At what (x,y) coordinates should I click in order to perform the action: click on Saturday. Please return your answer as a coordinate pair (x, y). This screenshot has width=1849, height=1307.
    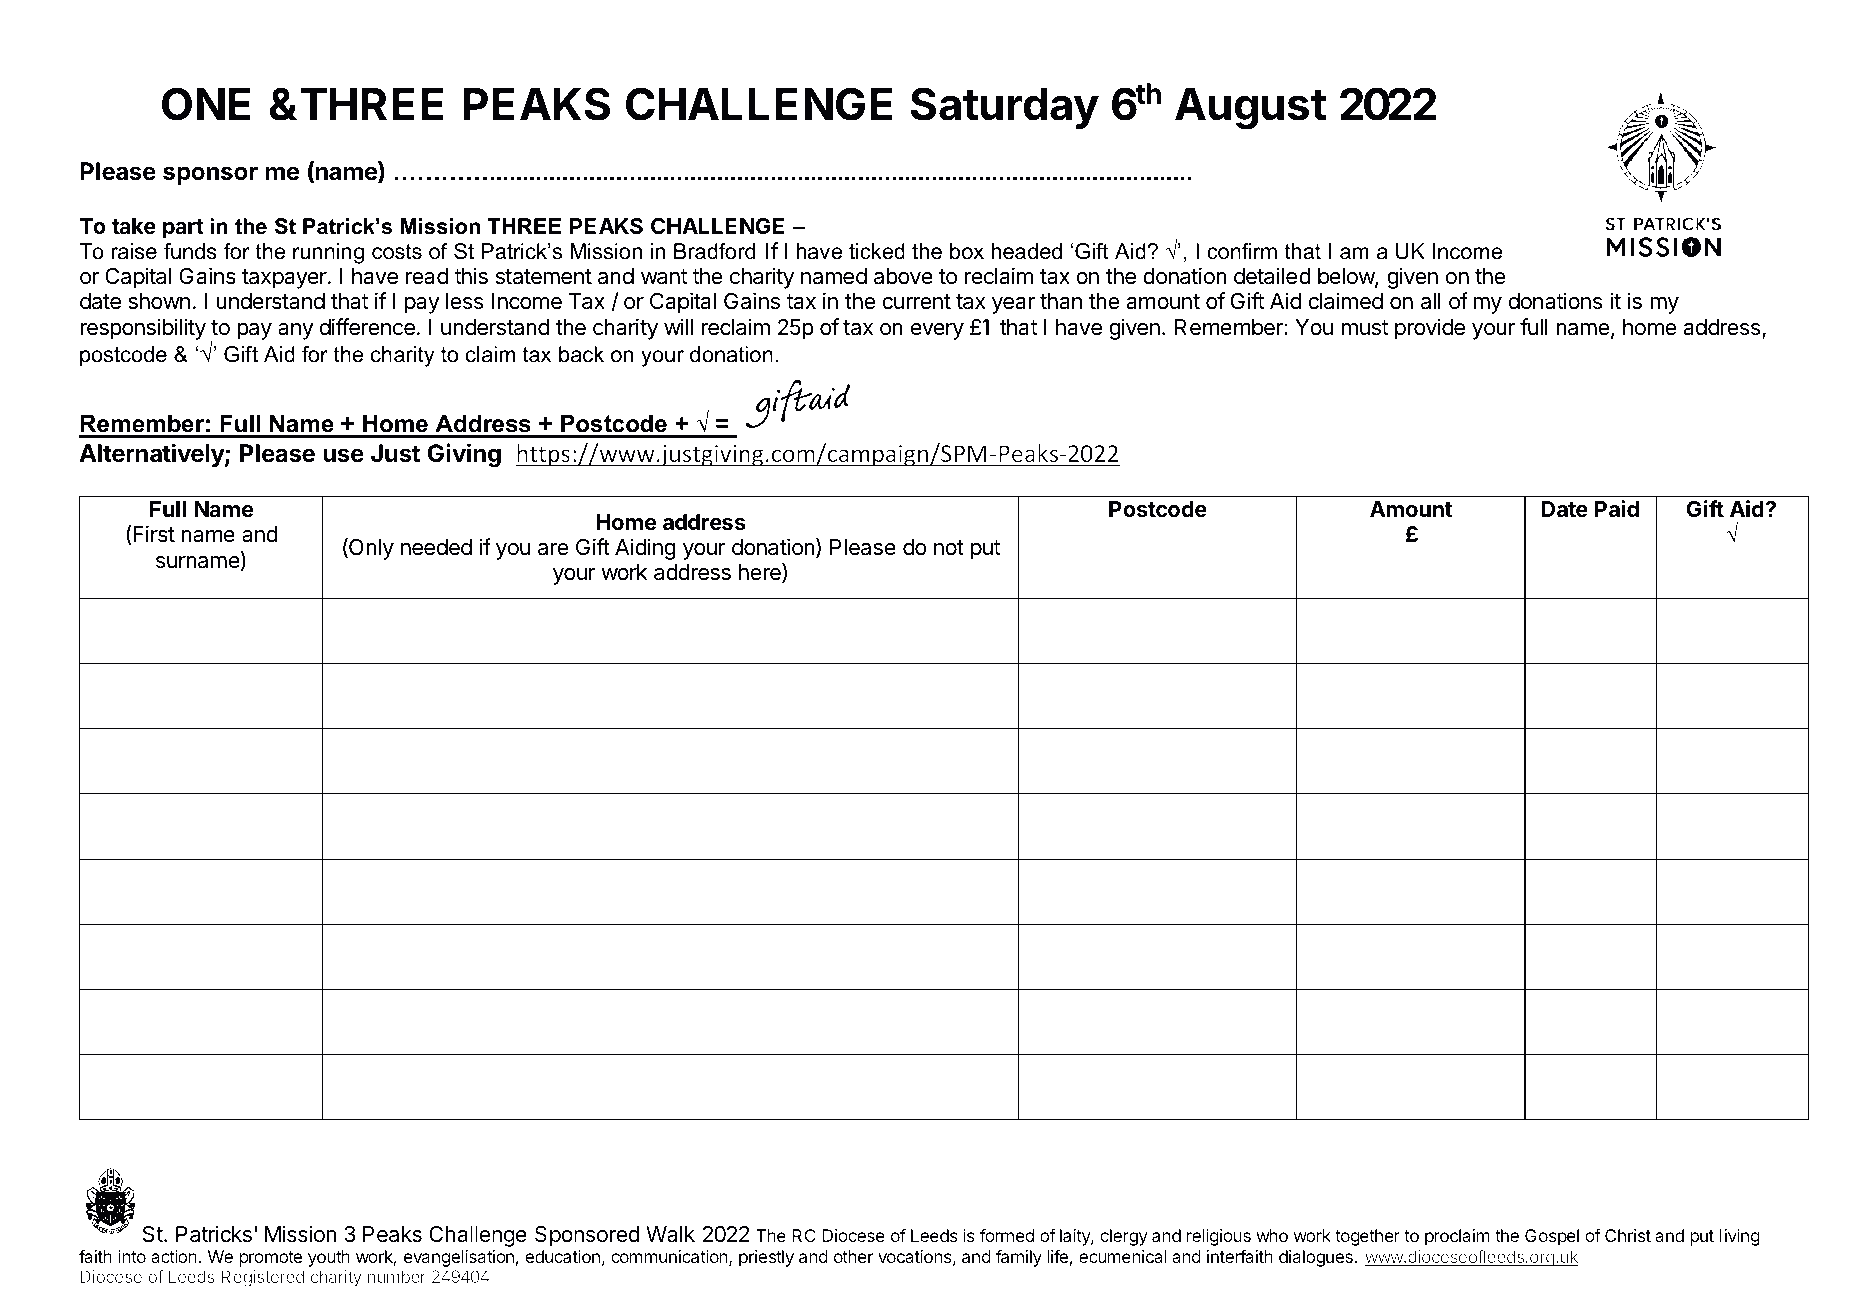
    Looking at the image, I should click on (1005, 108).
